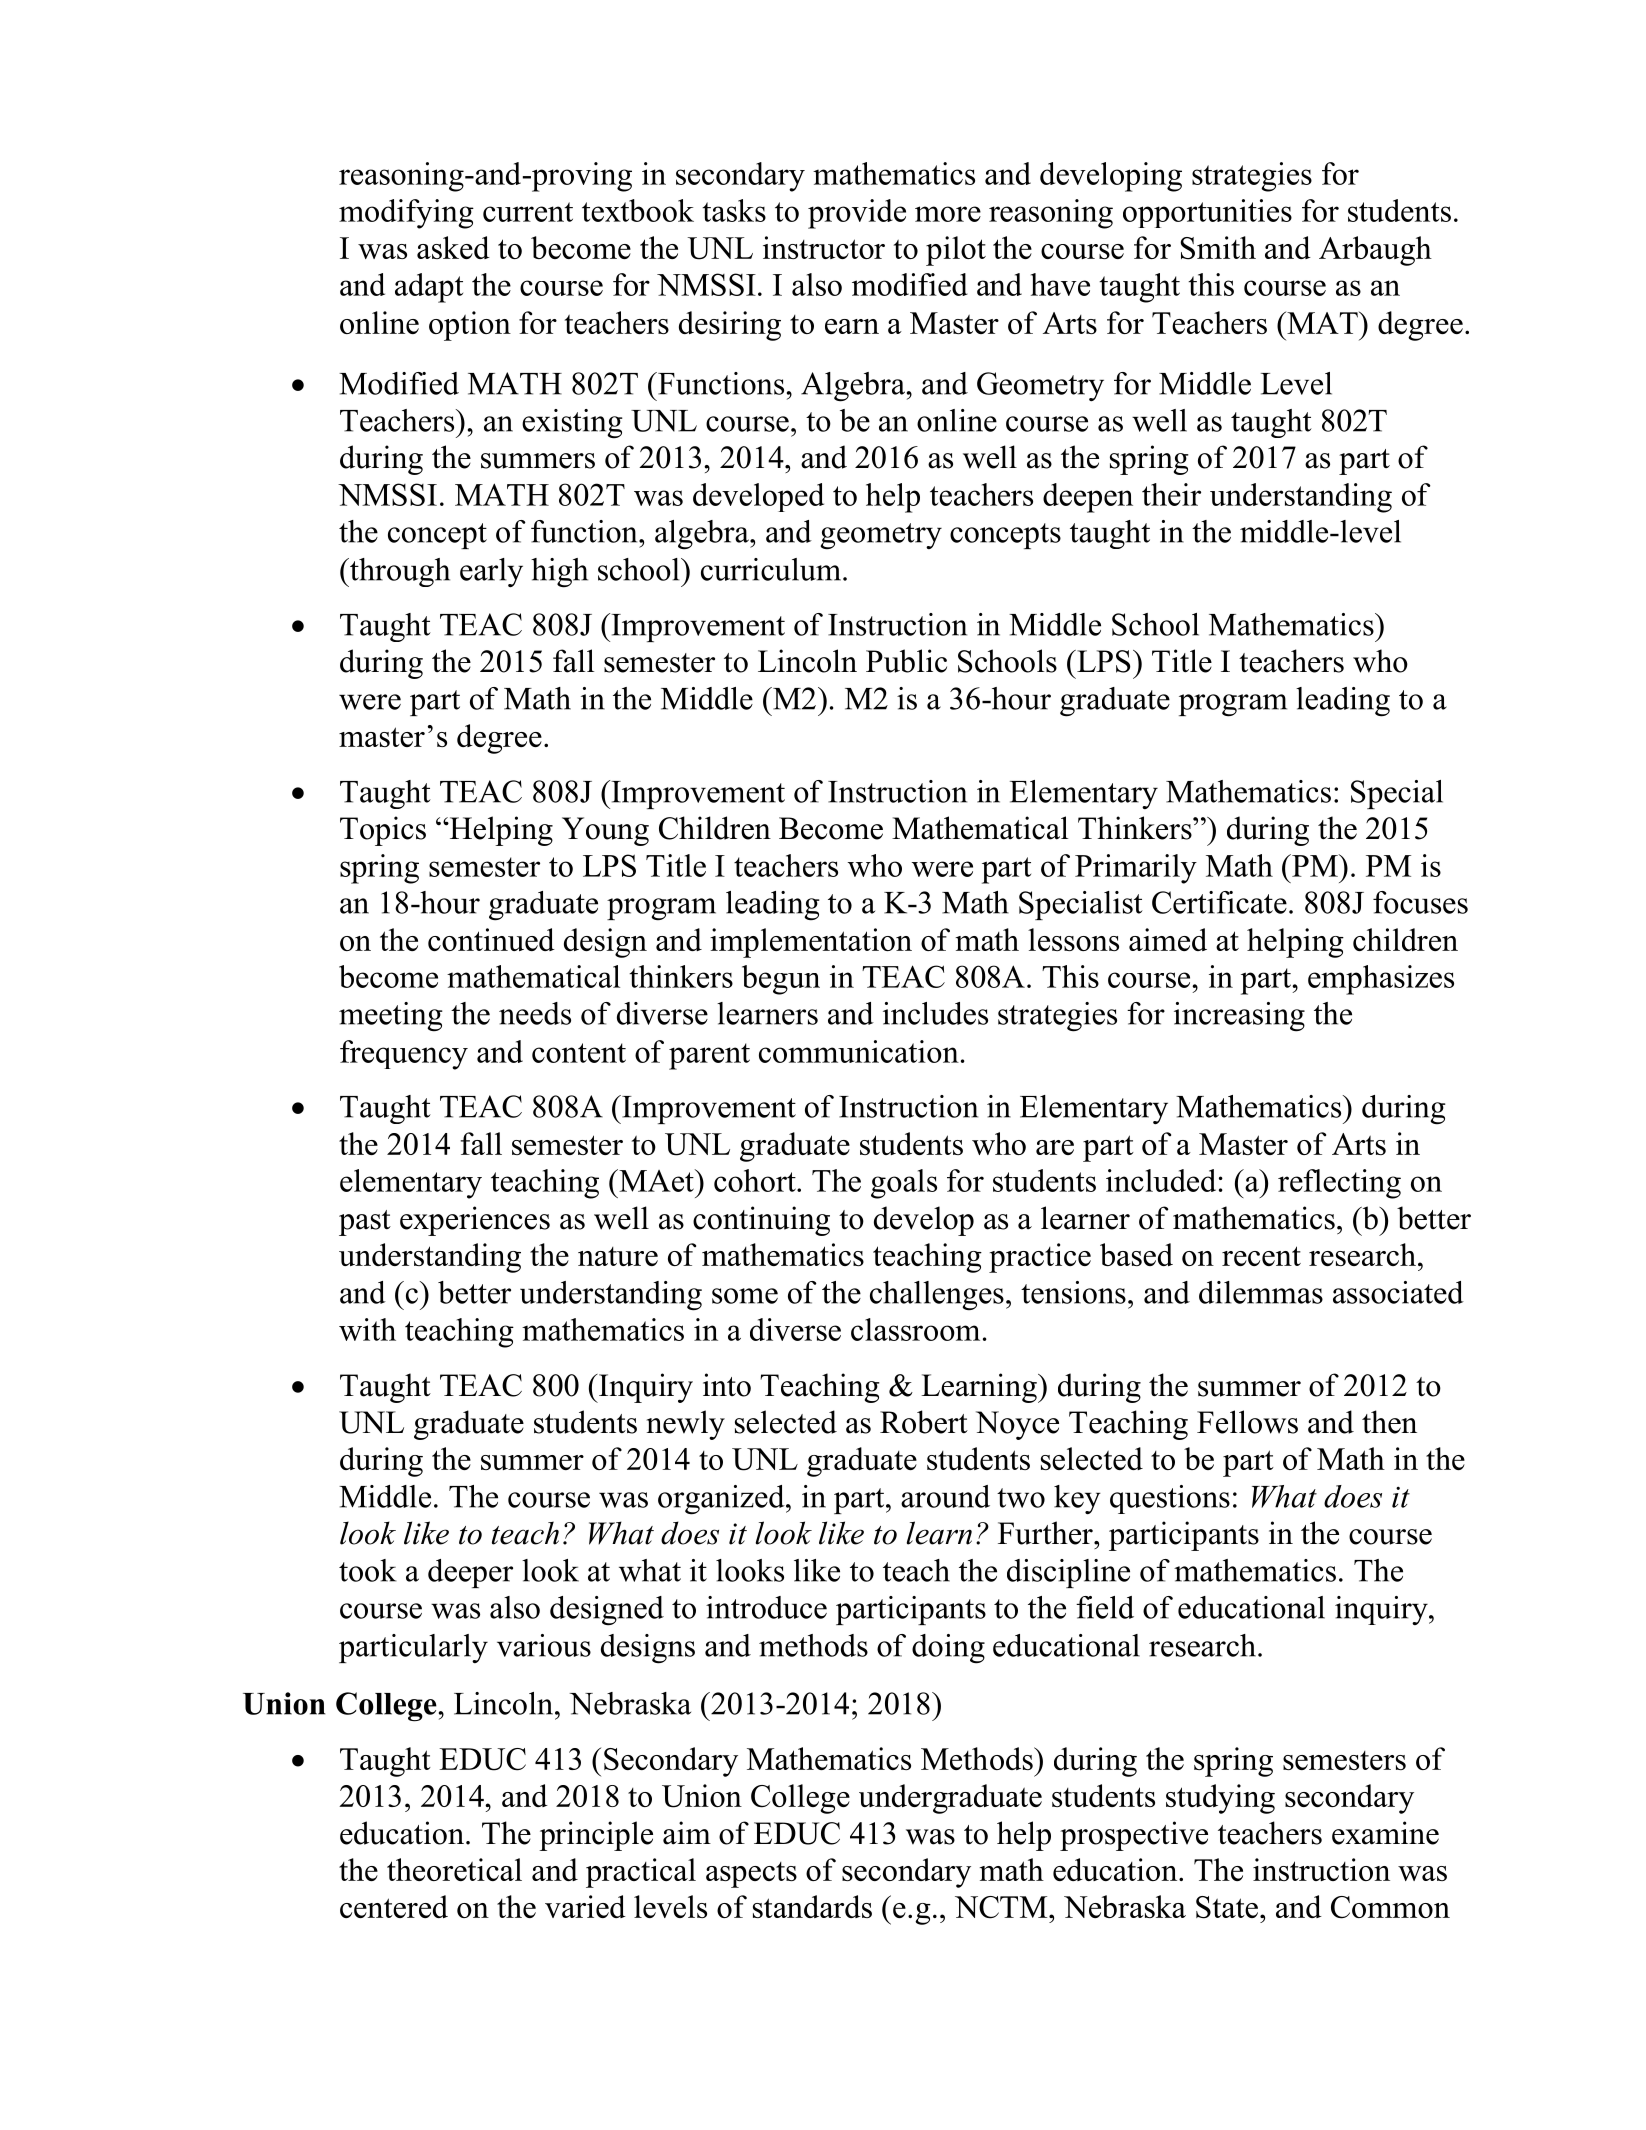 Image resolution: width=1646 pixels, height=2130 pixels. I want to click on classroom, so click(915, 1329).
